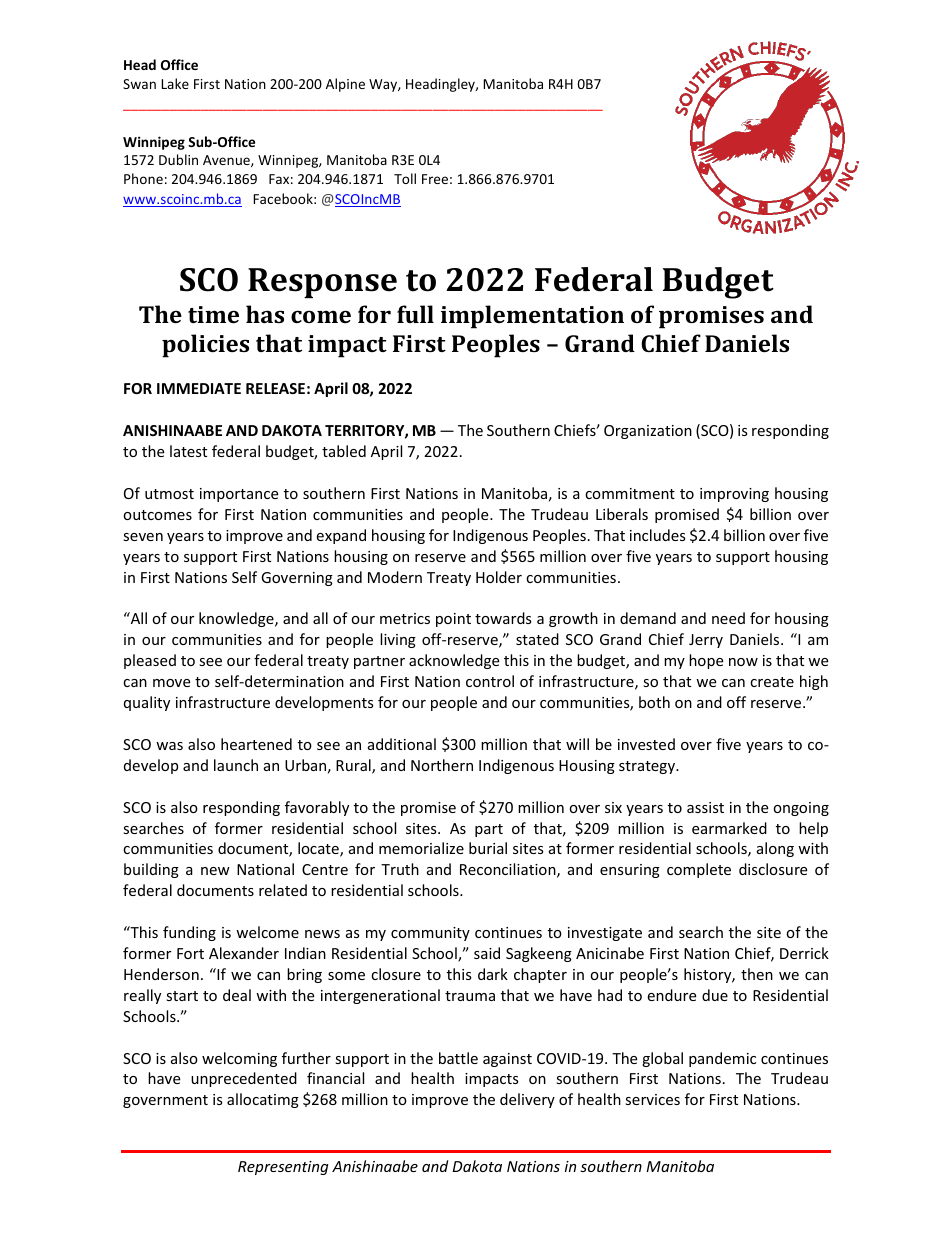 This page has width=952, height=1233. What do you see at coordinates (734, 495) in the page?
I see `improving` at bounding box center [734, 495].
